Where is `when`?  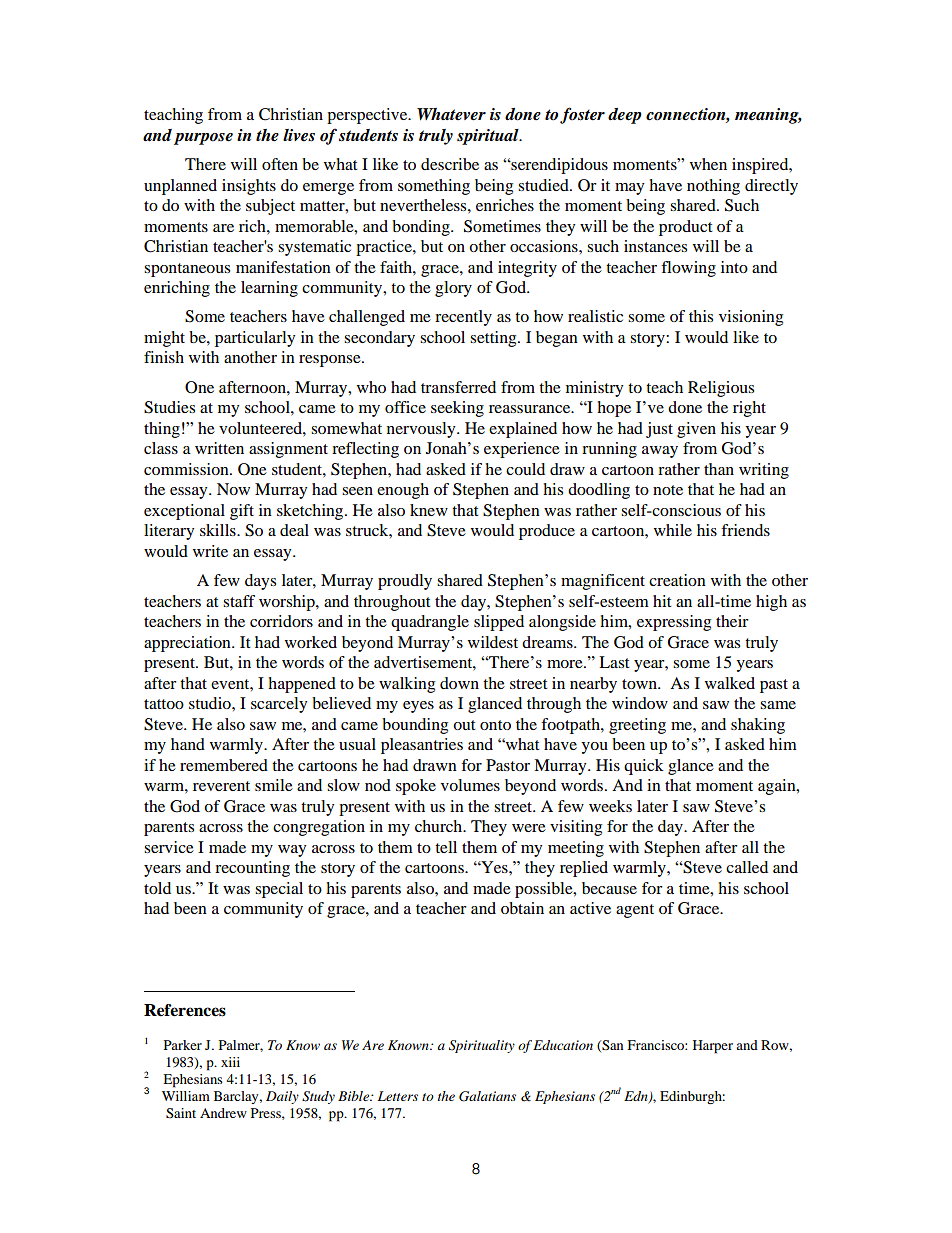 when is located at coordinates (708, 164).
